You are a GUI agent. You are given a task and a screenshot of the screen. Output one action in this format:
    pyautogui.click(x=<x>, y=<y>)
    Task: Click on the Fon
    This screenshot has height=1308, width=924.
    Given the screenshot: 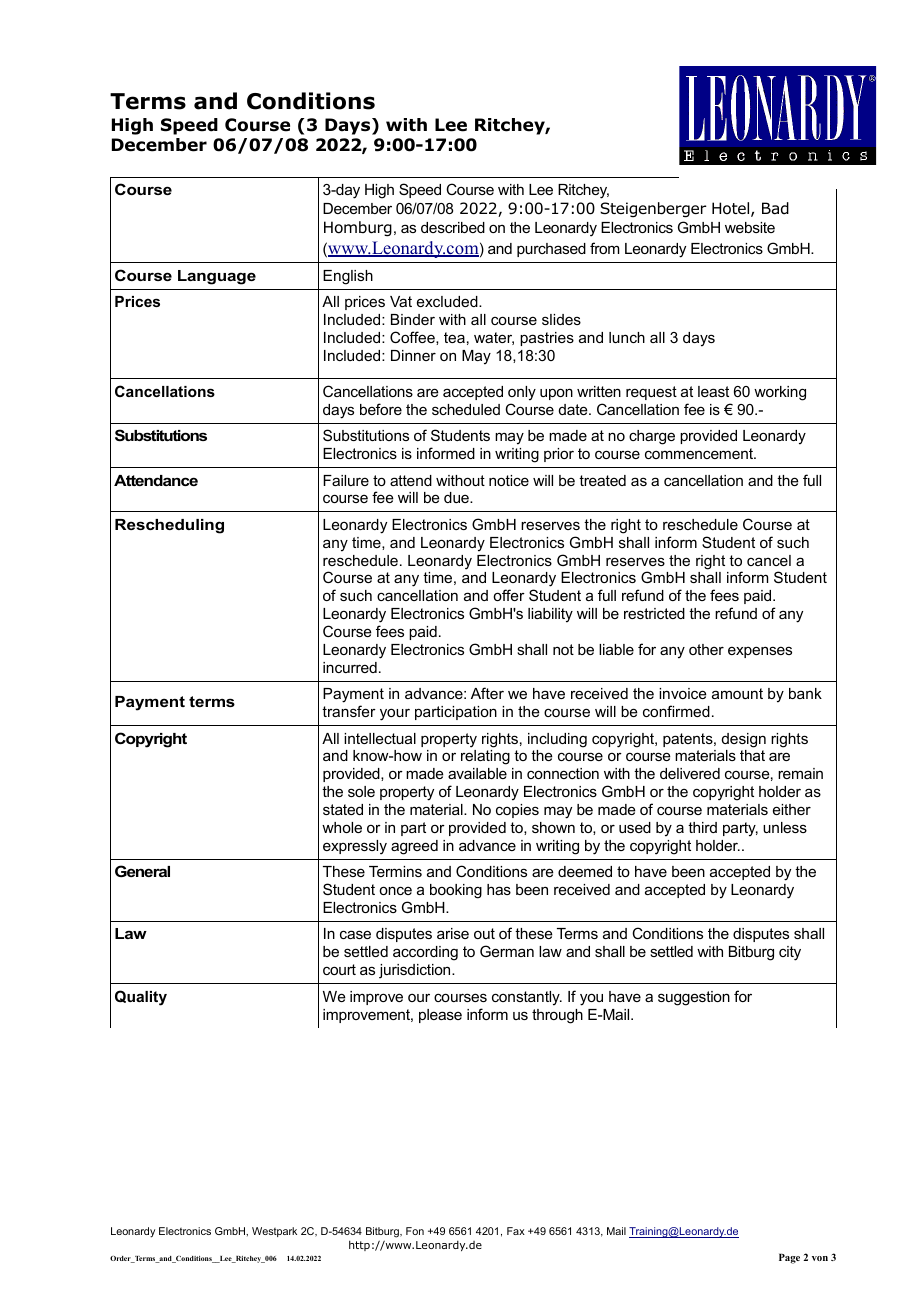 What is the action you would take?
    pyautogui.click(x=415, y=1231)
